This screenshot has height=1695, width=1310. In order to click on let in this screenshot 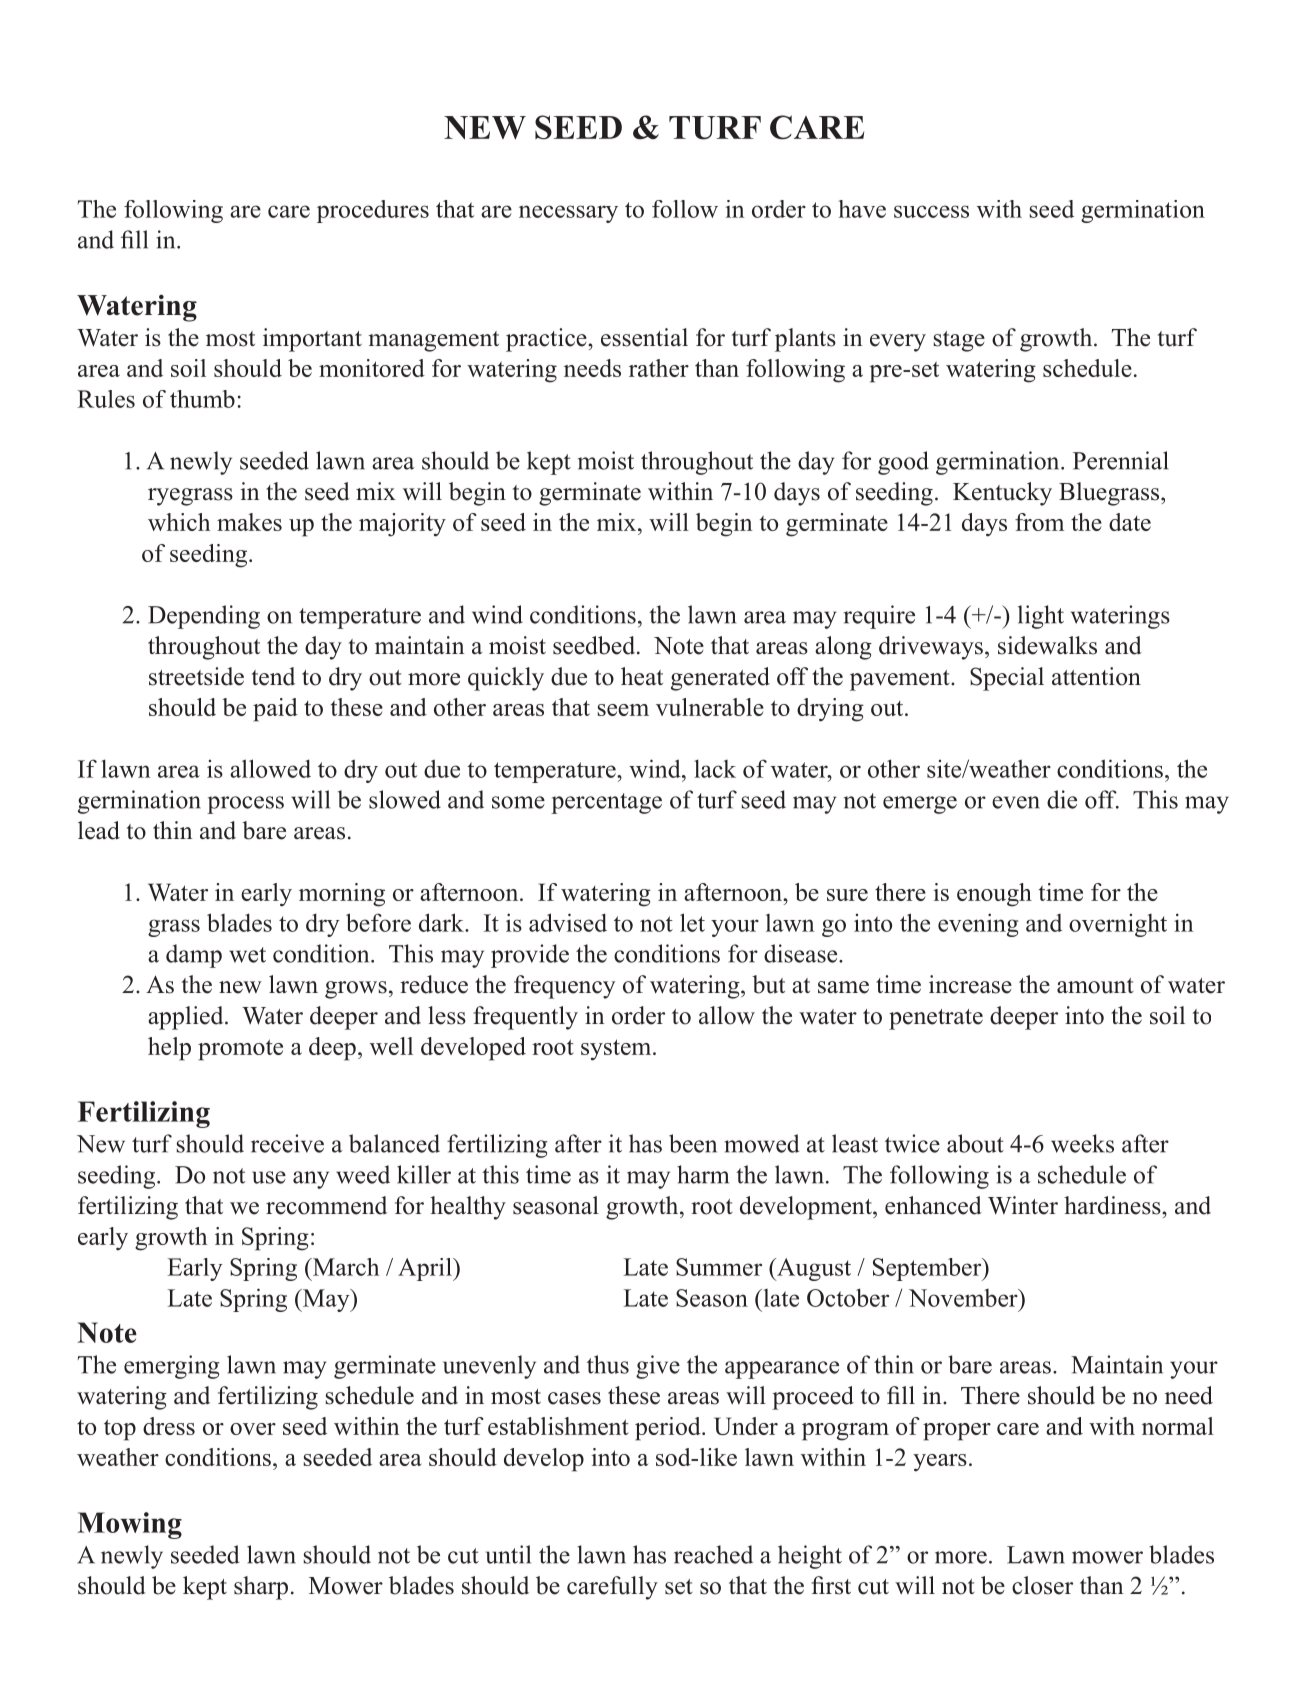, I will do `click(692, 922)`.
